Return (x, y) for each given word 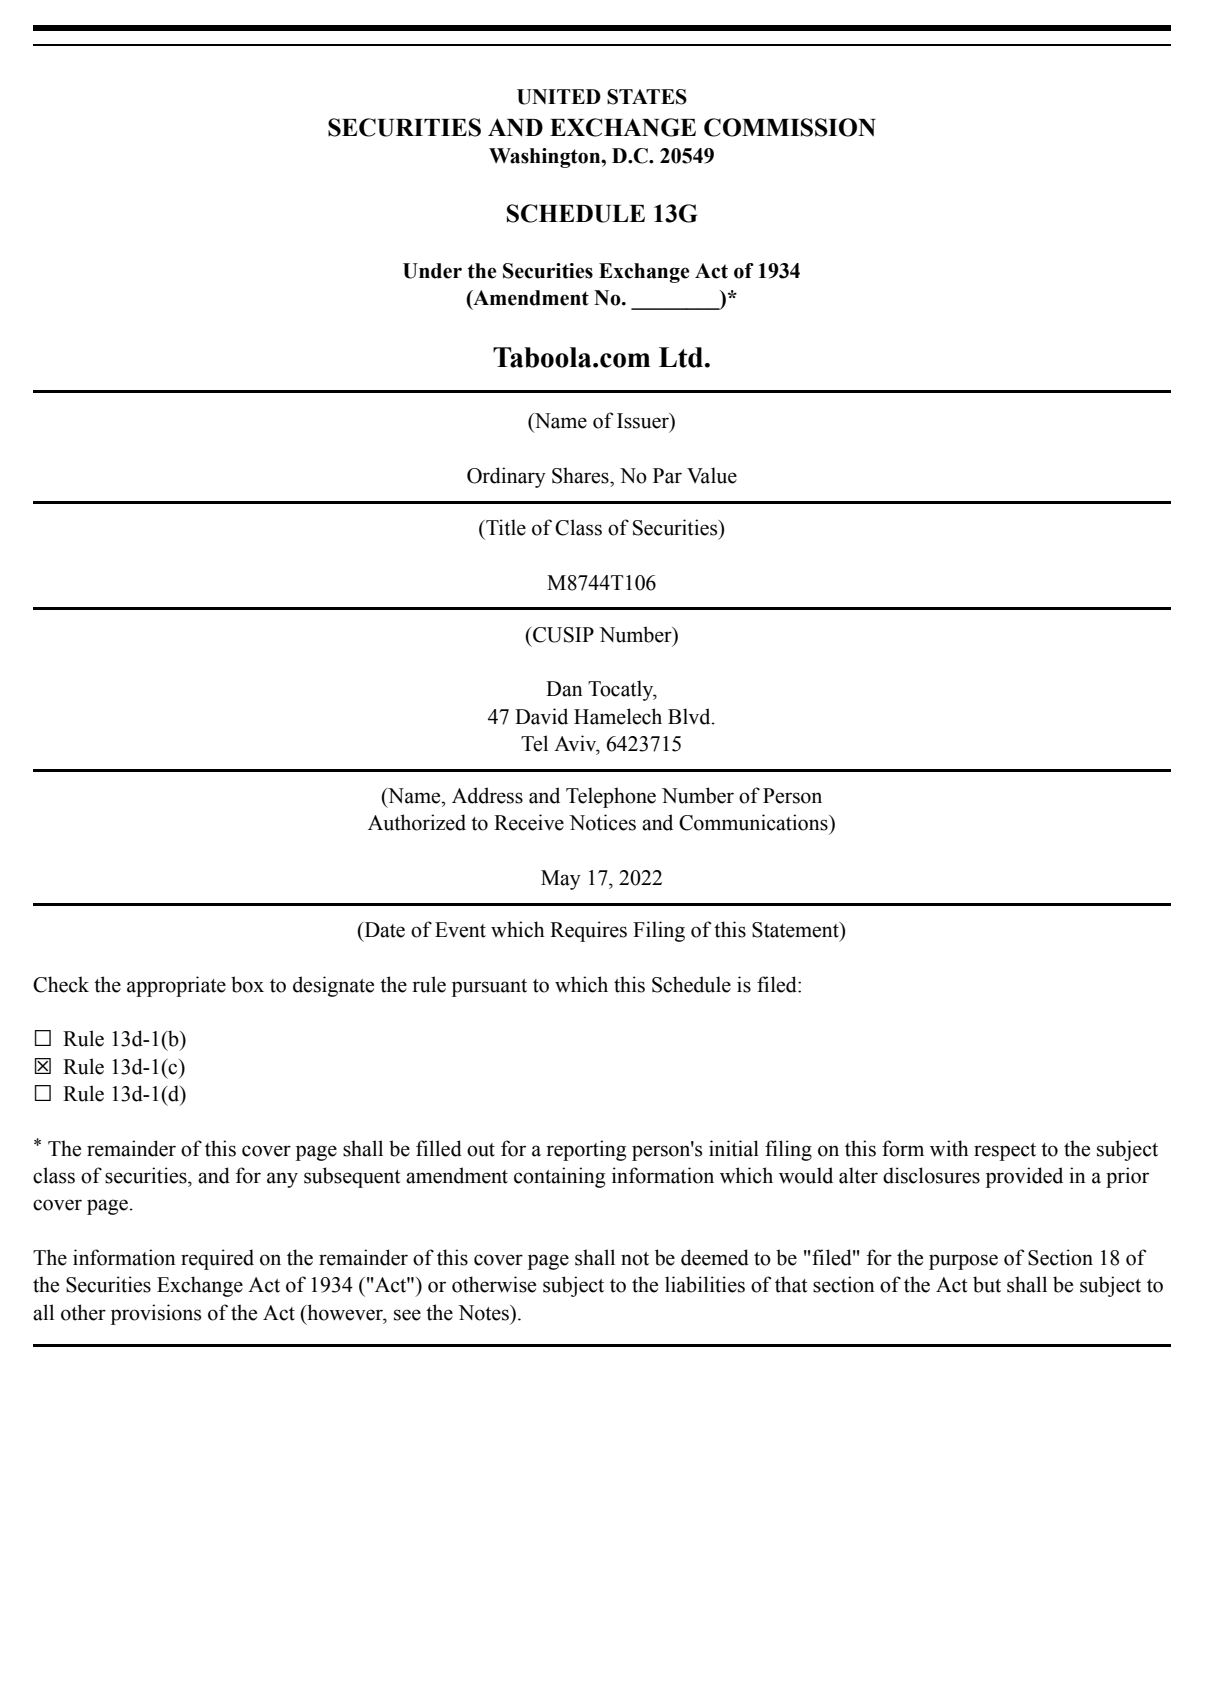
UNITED (559, 97)
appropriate (176, 986)
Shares (581, 475)
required (217, 1259)
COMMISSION (790, 127)
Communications (754, 822)
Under (432, 271)
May (561, 880)
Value (712, 475)
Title (505, 527)
